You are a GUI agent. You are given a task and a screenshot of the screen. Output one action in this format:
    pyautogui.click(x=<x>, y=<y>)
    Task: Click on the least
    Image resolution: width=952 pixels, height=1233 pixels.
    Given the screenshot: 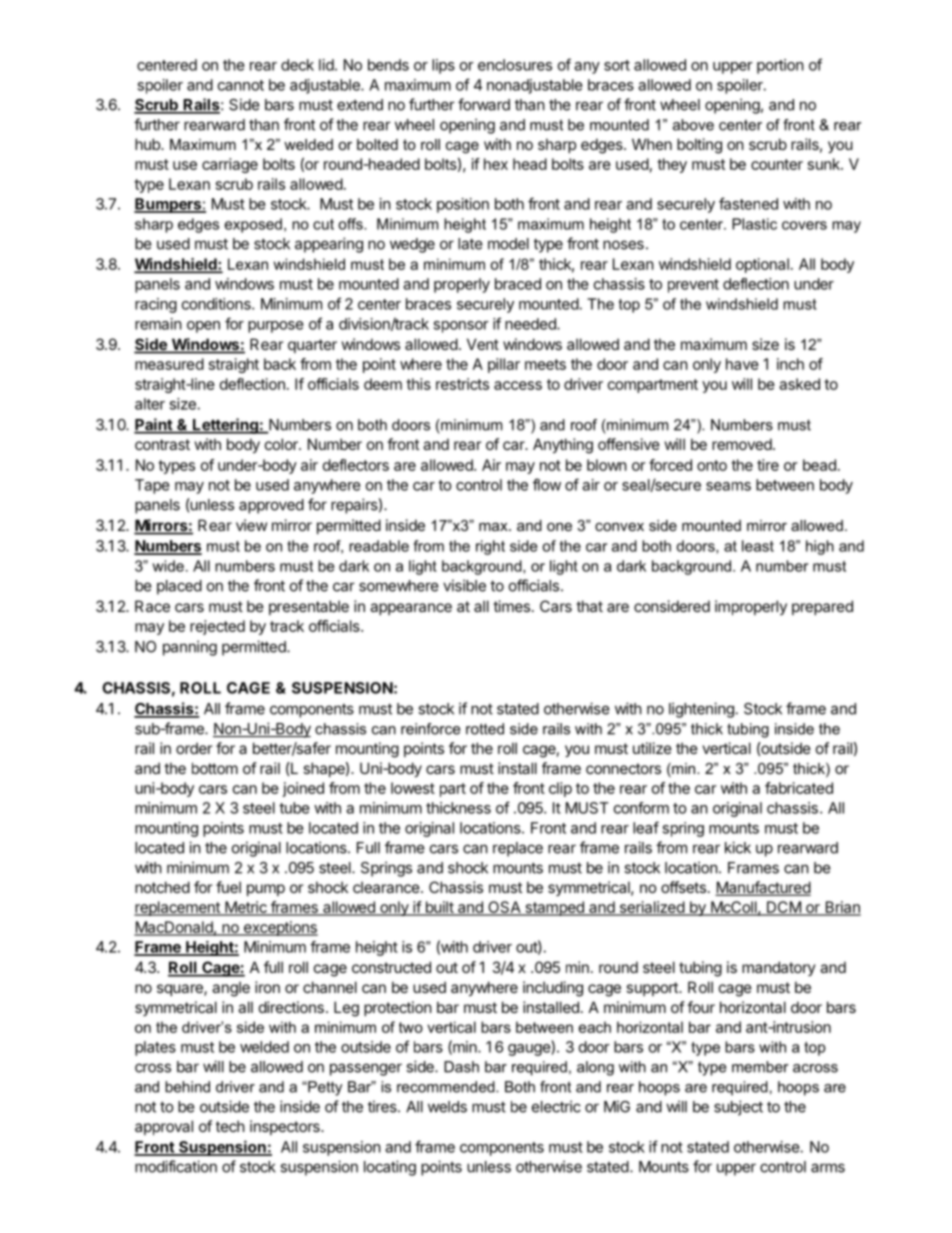 What is the action you would take?
    pyautogui.click(x=758, y=546)
